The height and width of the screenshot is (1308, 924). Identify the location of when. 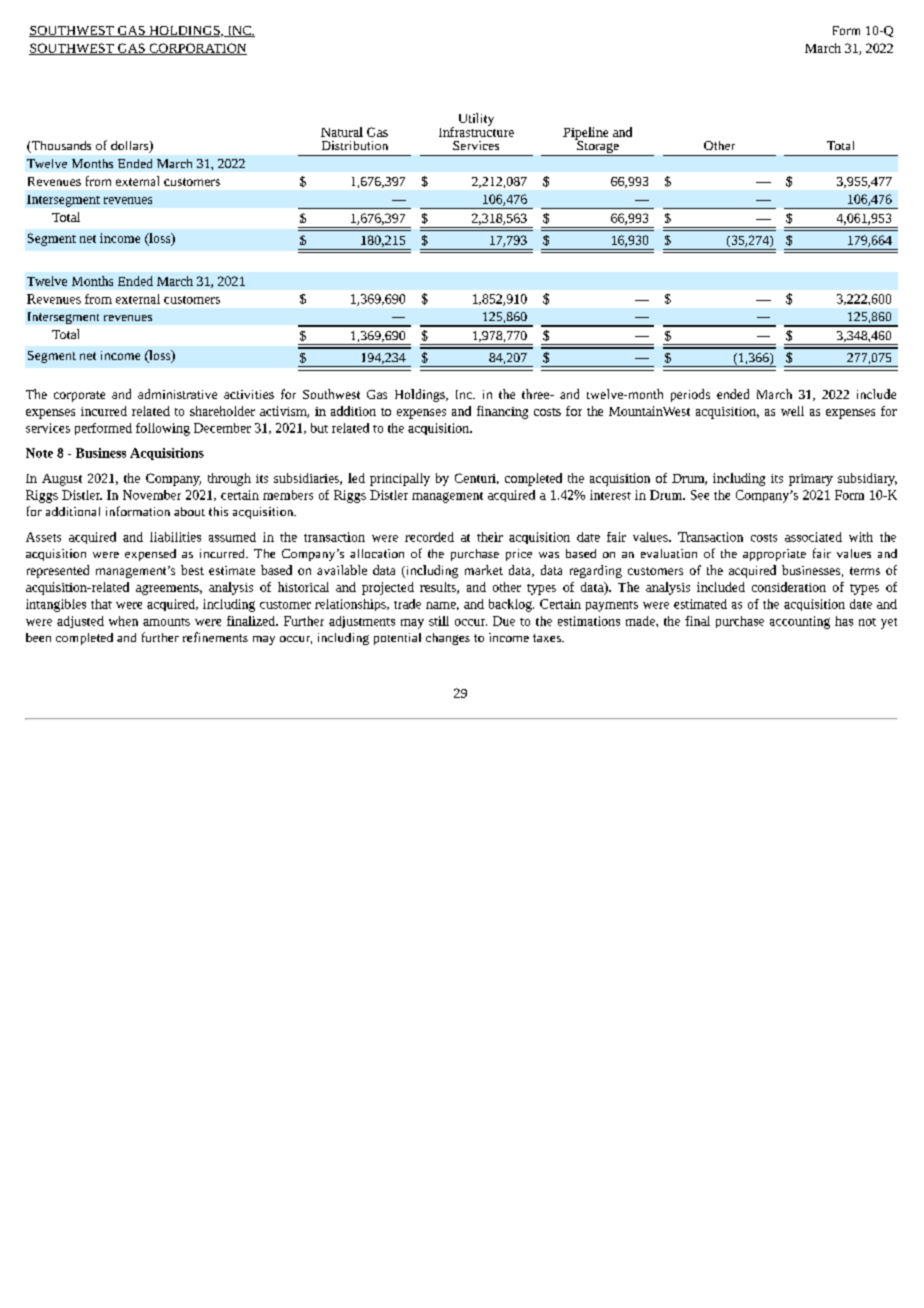
(123, 621).
